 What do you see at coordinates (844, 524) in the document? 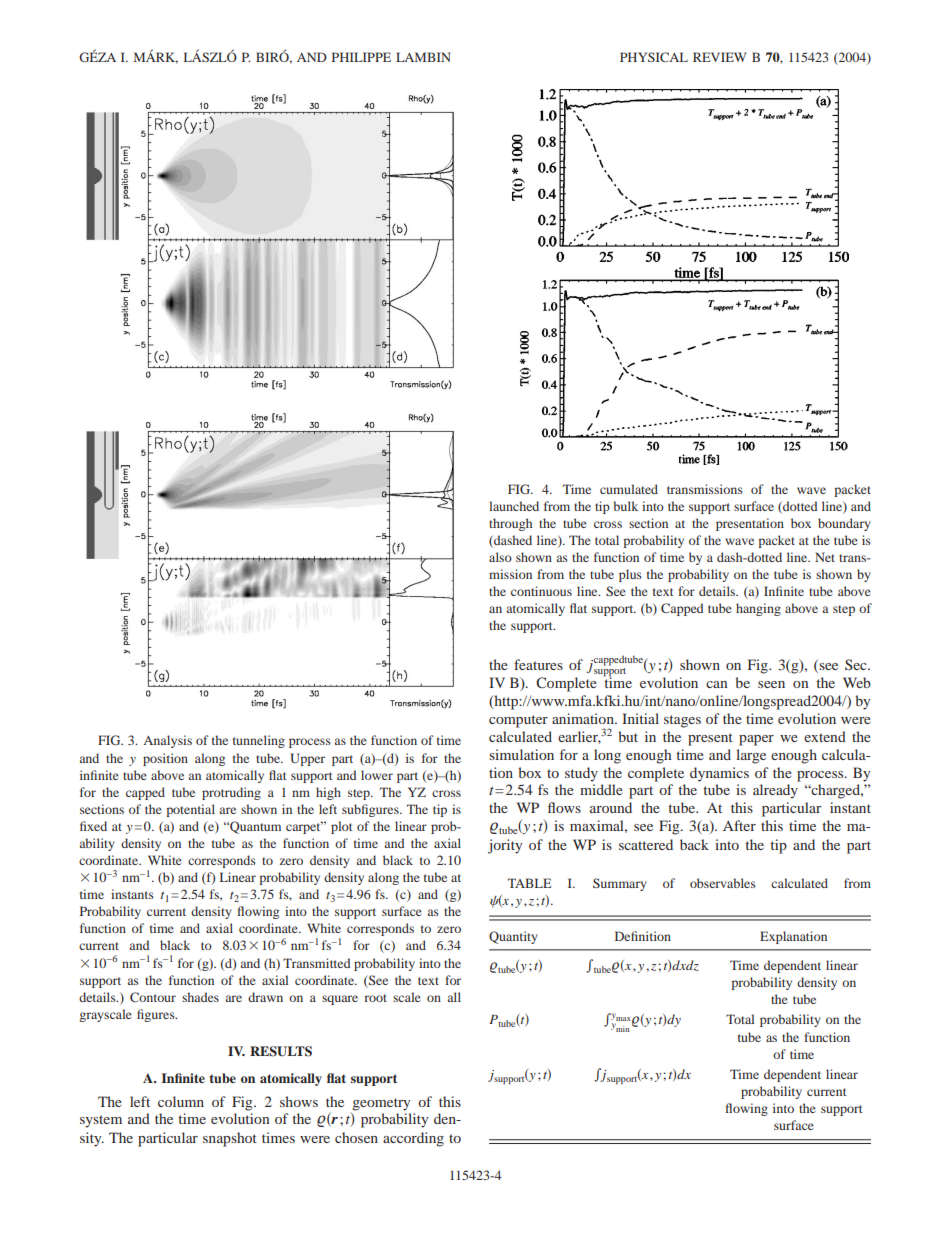
I see `boundary` at bounding box center [844, 524].
